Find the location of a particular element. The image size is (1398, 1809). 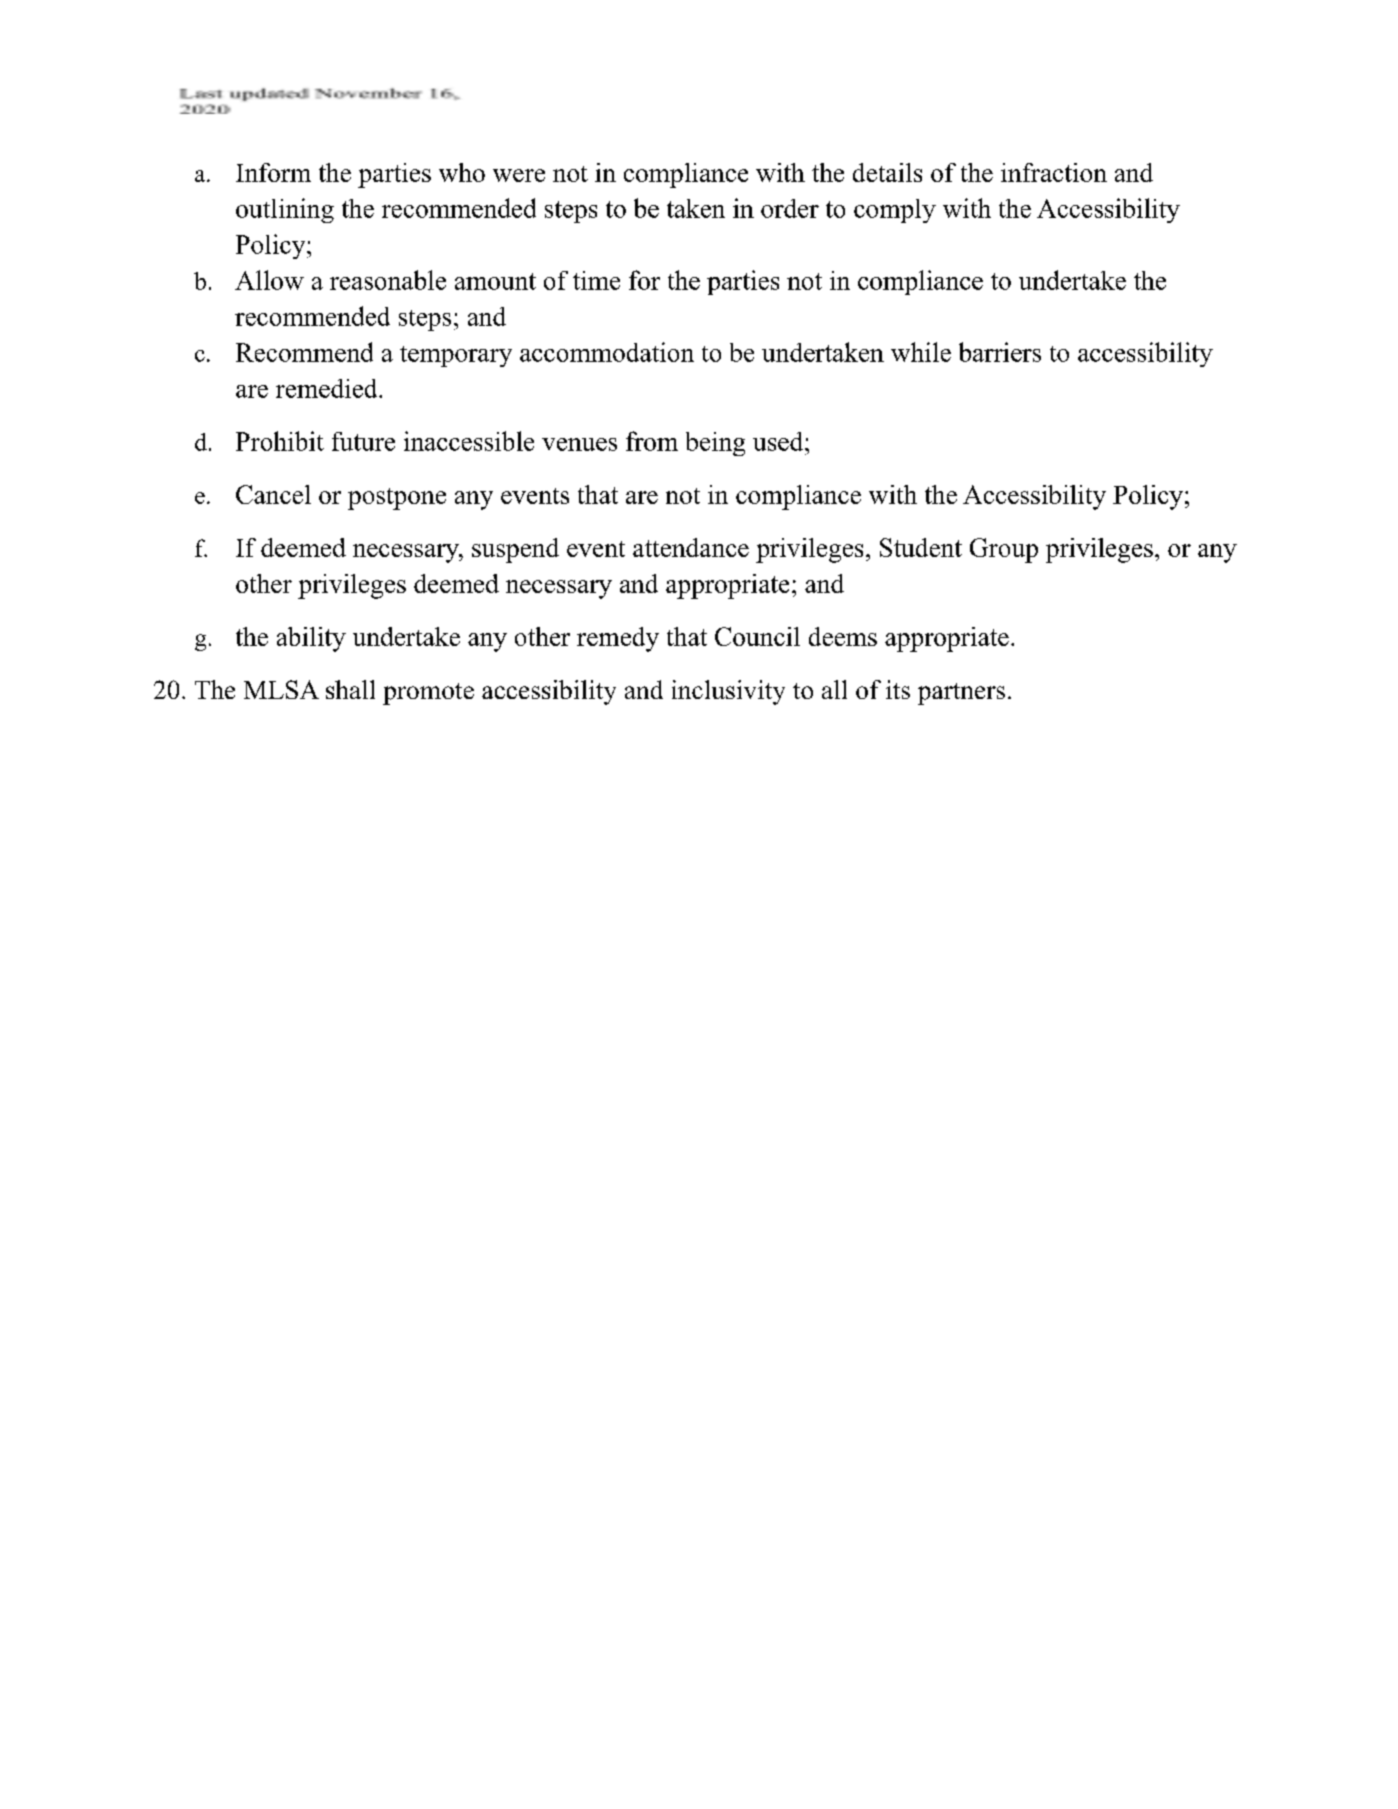

while is located at coordinates (921, 352).
